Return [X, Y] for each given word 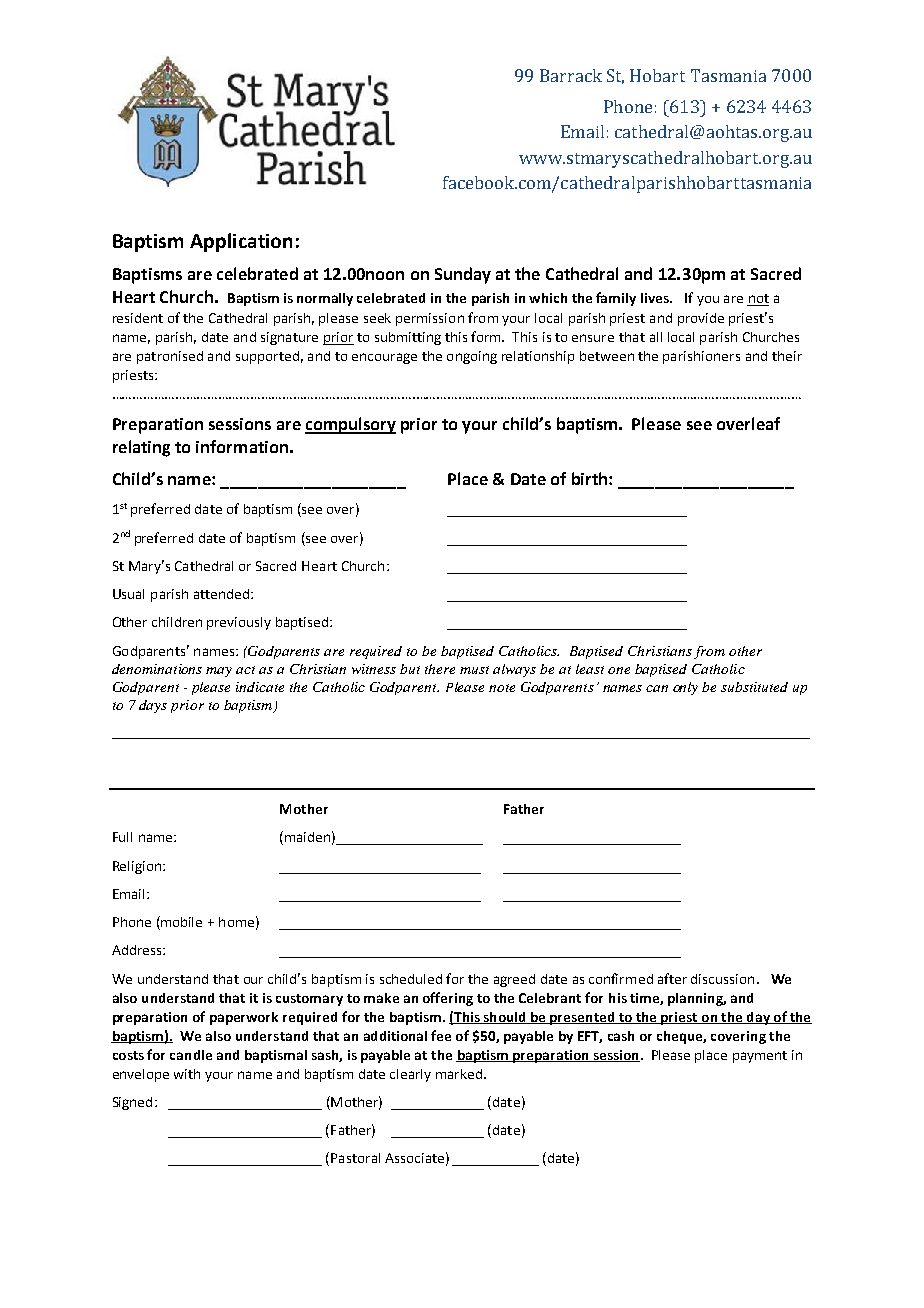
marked [459, 1074]
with [187, 1074]
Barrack [571, 75]
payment [760, 1057]
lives [656, 298]
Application [241, 242]
